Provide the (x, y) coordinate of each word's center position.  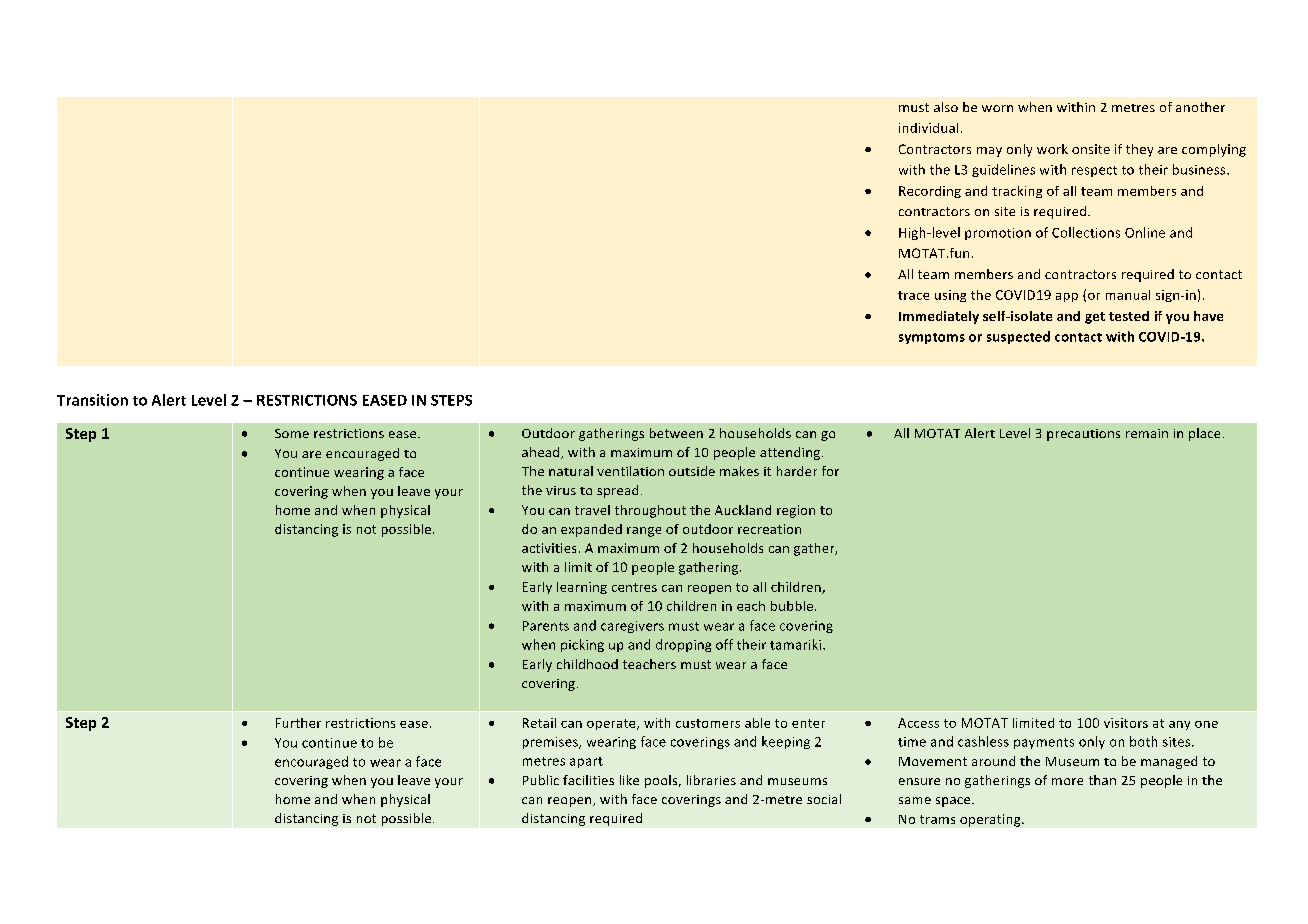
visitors (1126, 723)
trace (913, 295)
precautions (1083, 435)
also (946, 107)
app (1067, 297)
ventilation (630, 471)
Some (292, 433)
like (629, 780)
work (1052, 149)
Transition (92, 400)
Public (541, 780)
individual (928, 128)
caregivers (632, 627)
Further (298, 723)
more (1067, 781)
